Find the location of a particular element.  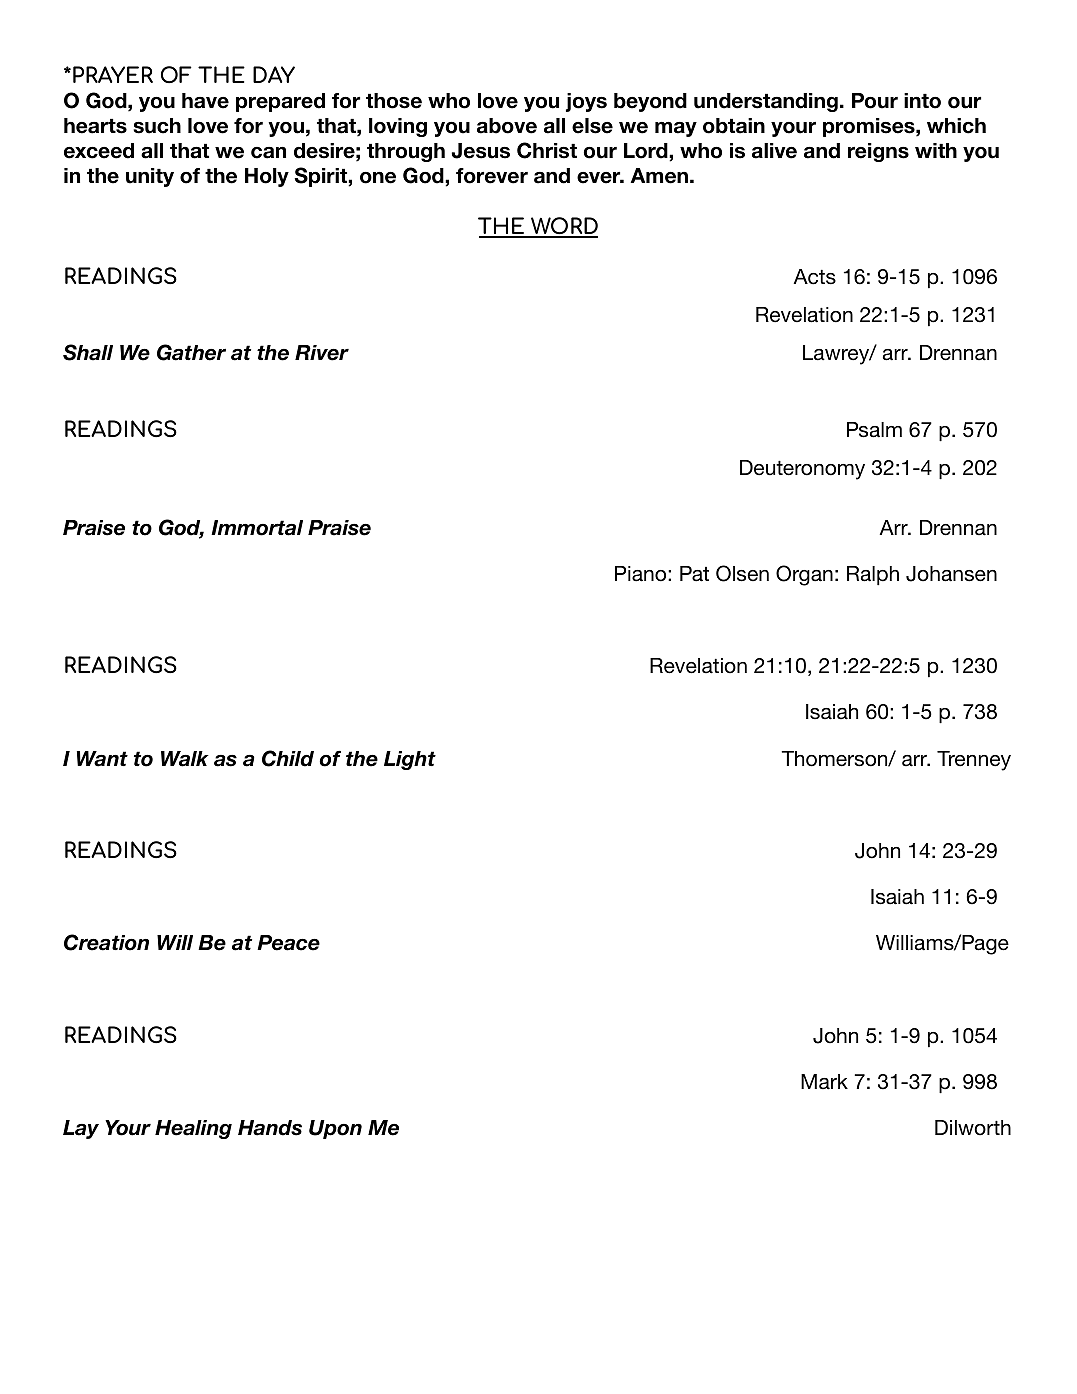

Pour is located at coordinates (875, 101).
